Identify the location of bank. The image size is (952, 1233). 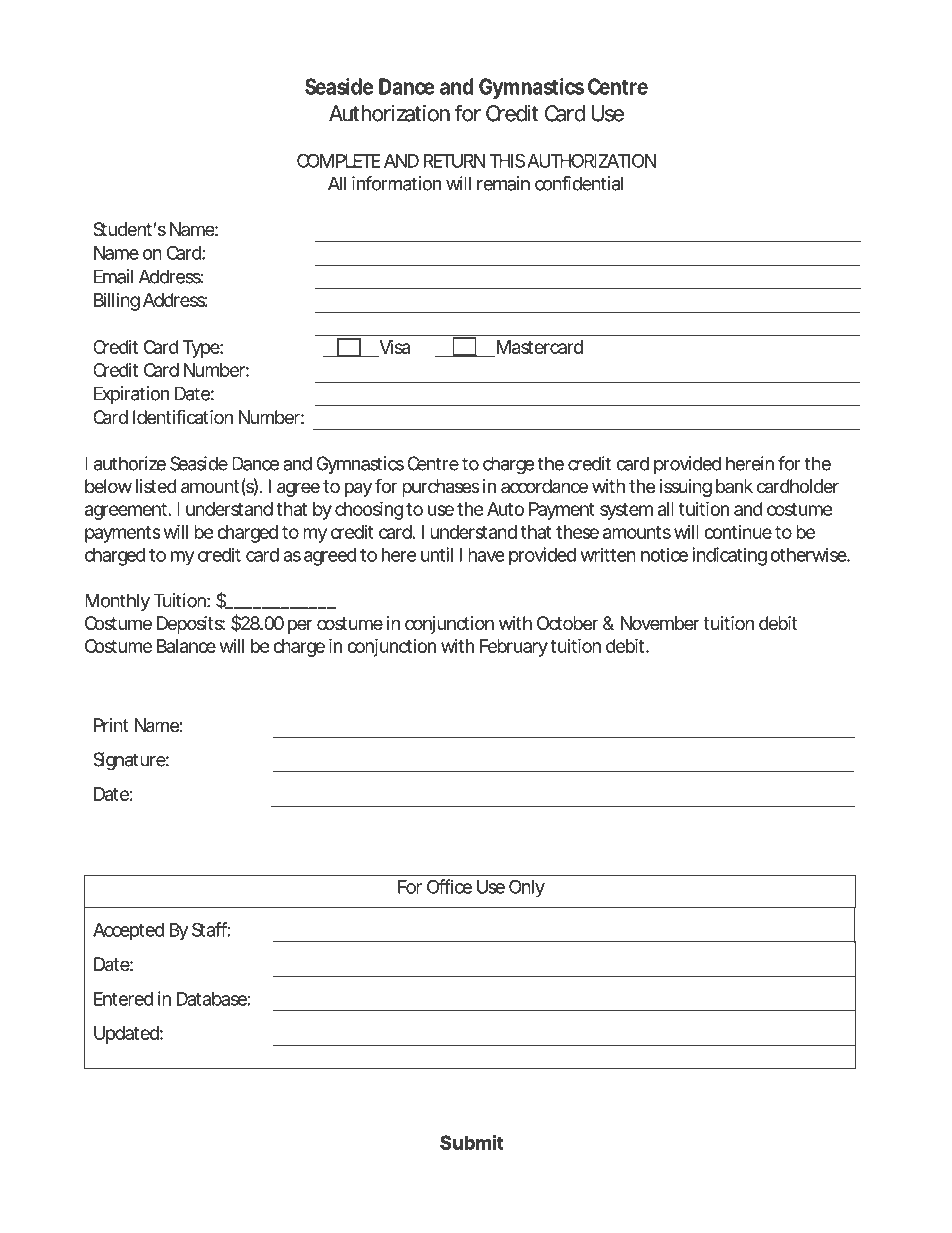
(734, 486).
